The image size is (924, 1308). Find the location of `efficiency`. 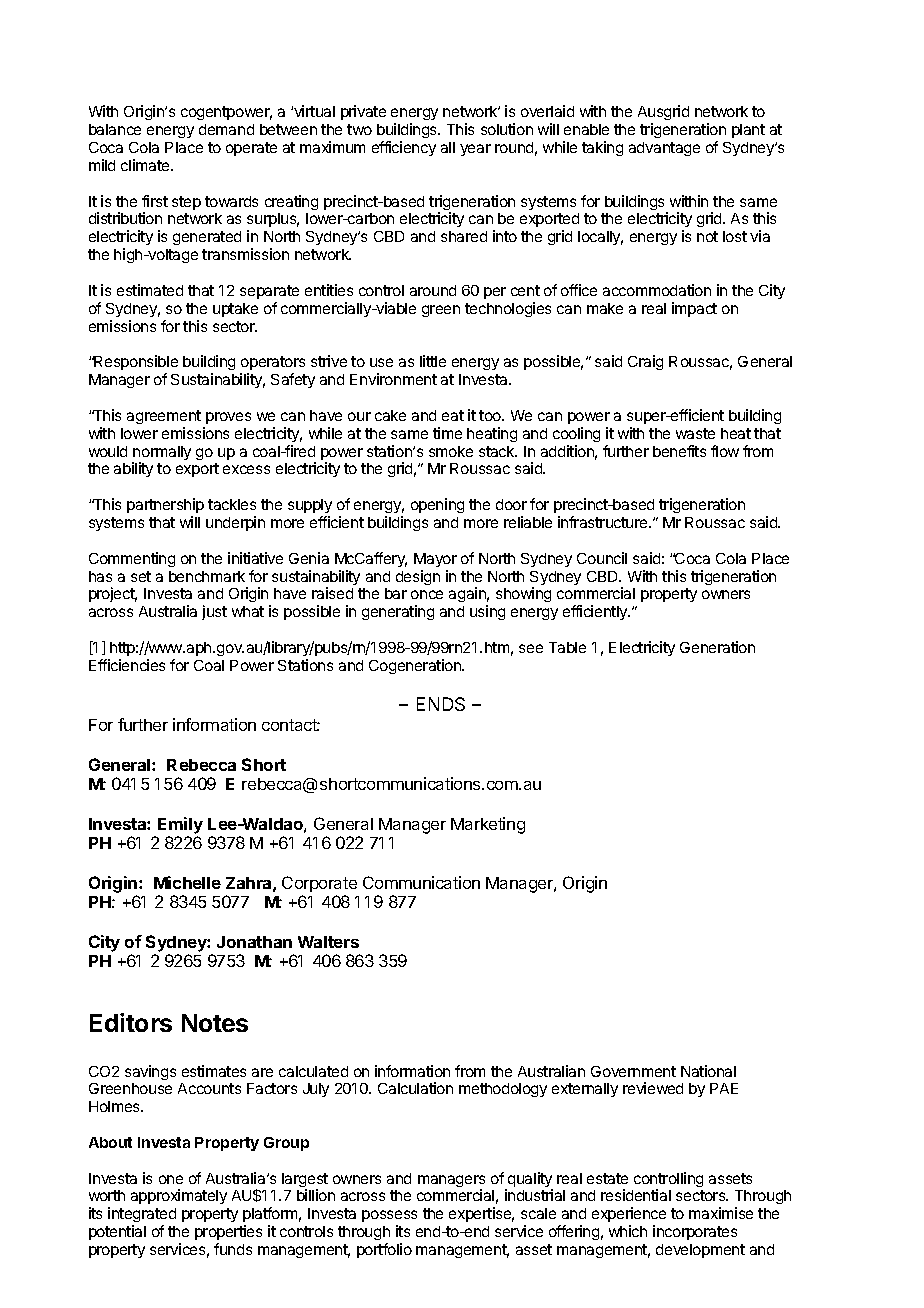

efficiency is located at coordinates (404, 148).
